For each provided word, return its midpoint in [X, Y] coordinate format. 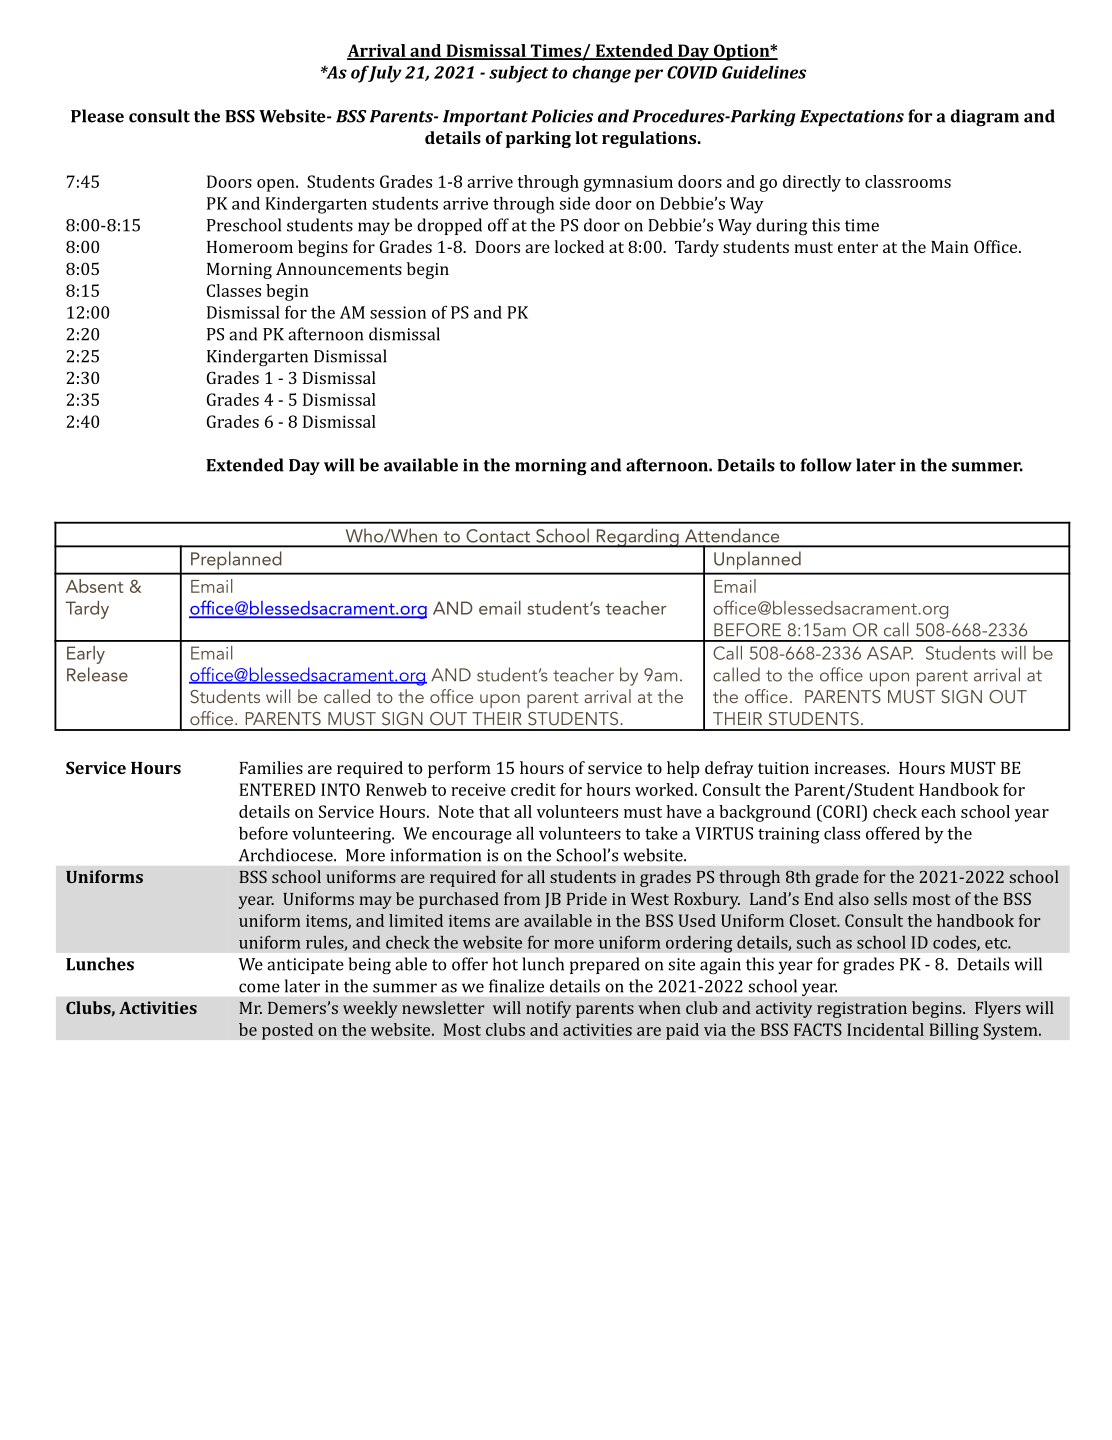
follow [826, 465]
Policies [562, 116]
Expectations [852, 118]
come [259, 988]
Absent [94, 586]
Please [97, 116]
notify [548, 1009]
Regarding [637, 538]
